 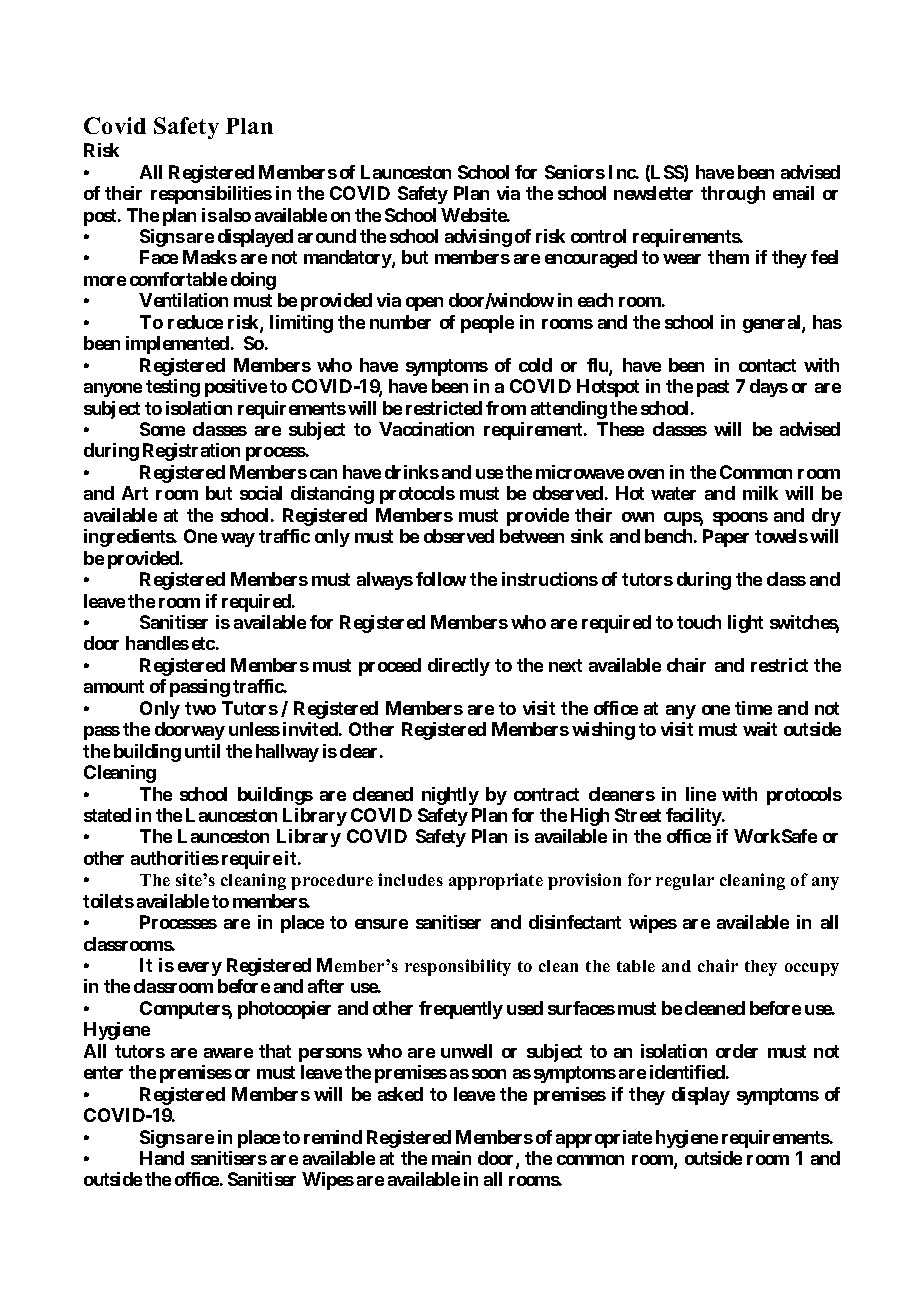 I want to click on directly, so click(x=459, y=667).
